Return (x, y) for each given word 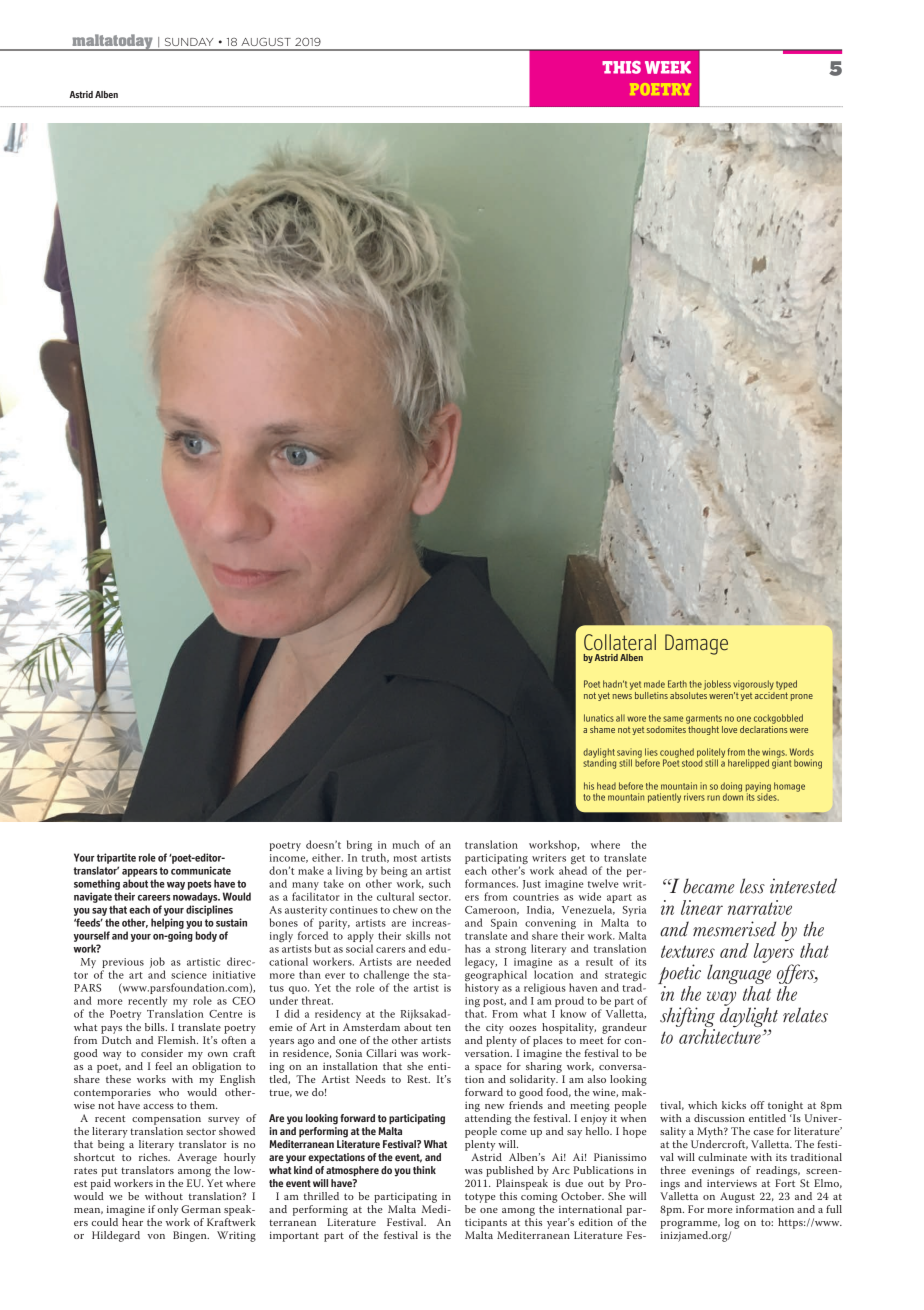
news (622, 696)
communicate (201, 870)
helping (167, 923)
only (167, 1210)
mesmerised (734, 929)
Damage (696, 644)
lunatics (599, 718)
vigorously (753, 685)
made (654, 684)
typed (786, 685)
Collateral (620, 642)
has (473, 948)
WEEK (668, 67)
